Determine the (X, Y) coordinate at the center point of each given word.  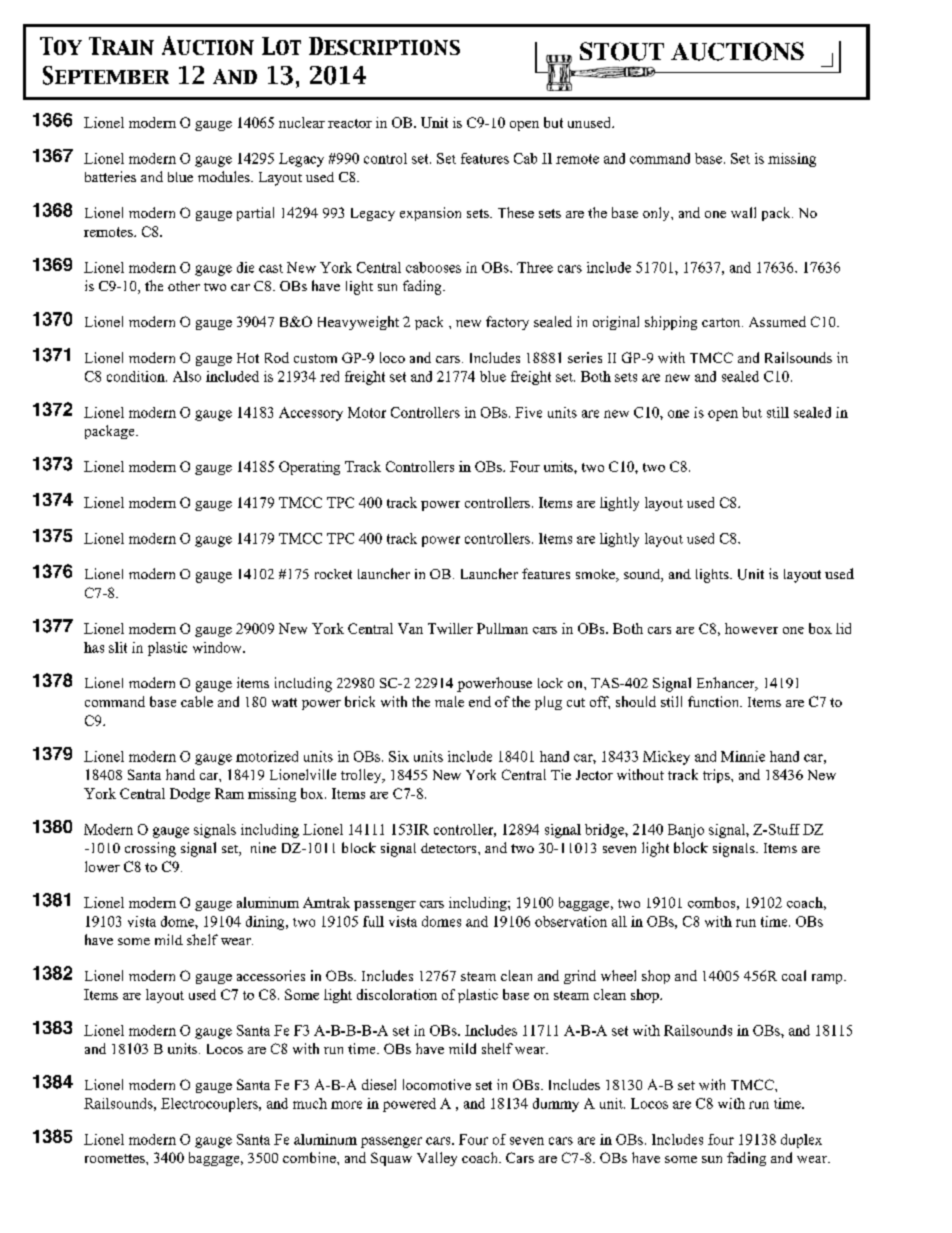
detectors (450, 848)
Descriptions (384, 46)
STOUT (622, 51)
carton (722, 322)
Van (410, 628)
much (310, 1103)
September (106, 75)
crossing (150, 849)
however (751, 628)
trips (717, 776)
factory (507, 323)
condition (137, 376)
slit (118, 647)
